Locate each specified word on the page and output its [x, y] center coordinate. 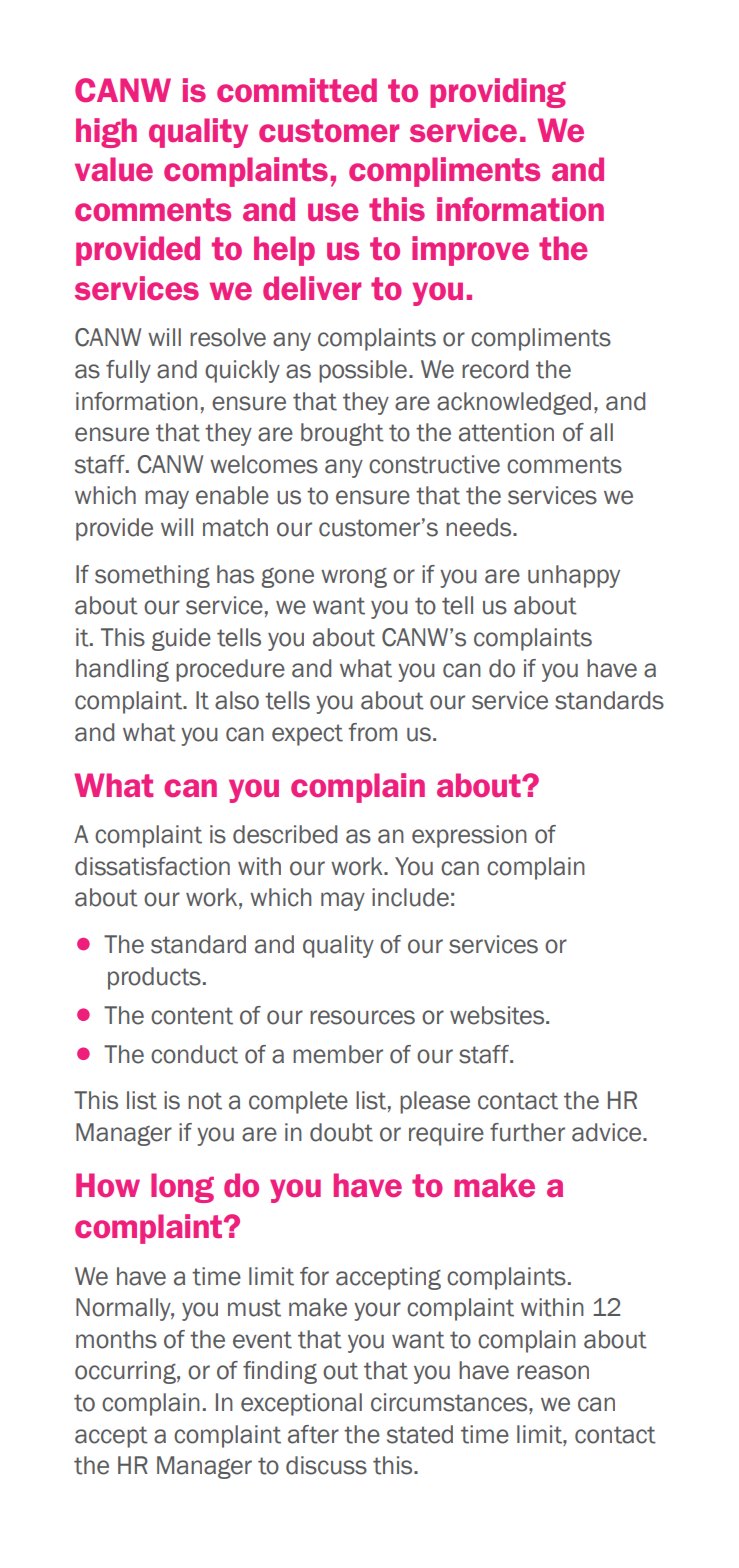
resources [362, 1017]
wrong [354, 578]
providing [498, 93]
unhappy [574, 576]
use [333, 212]
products [154, 978]
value [114, 169]
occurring [126, 1372]
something [152, 576]
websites [498, 1015]
